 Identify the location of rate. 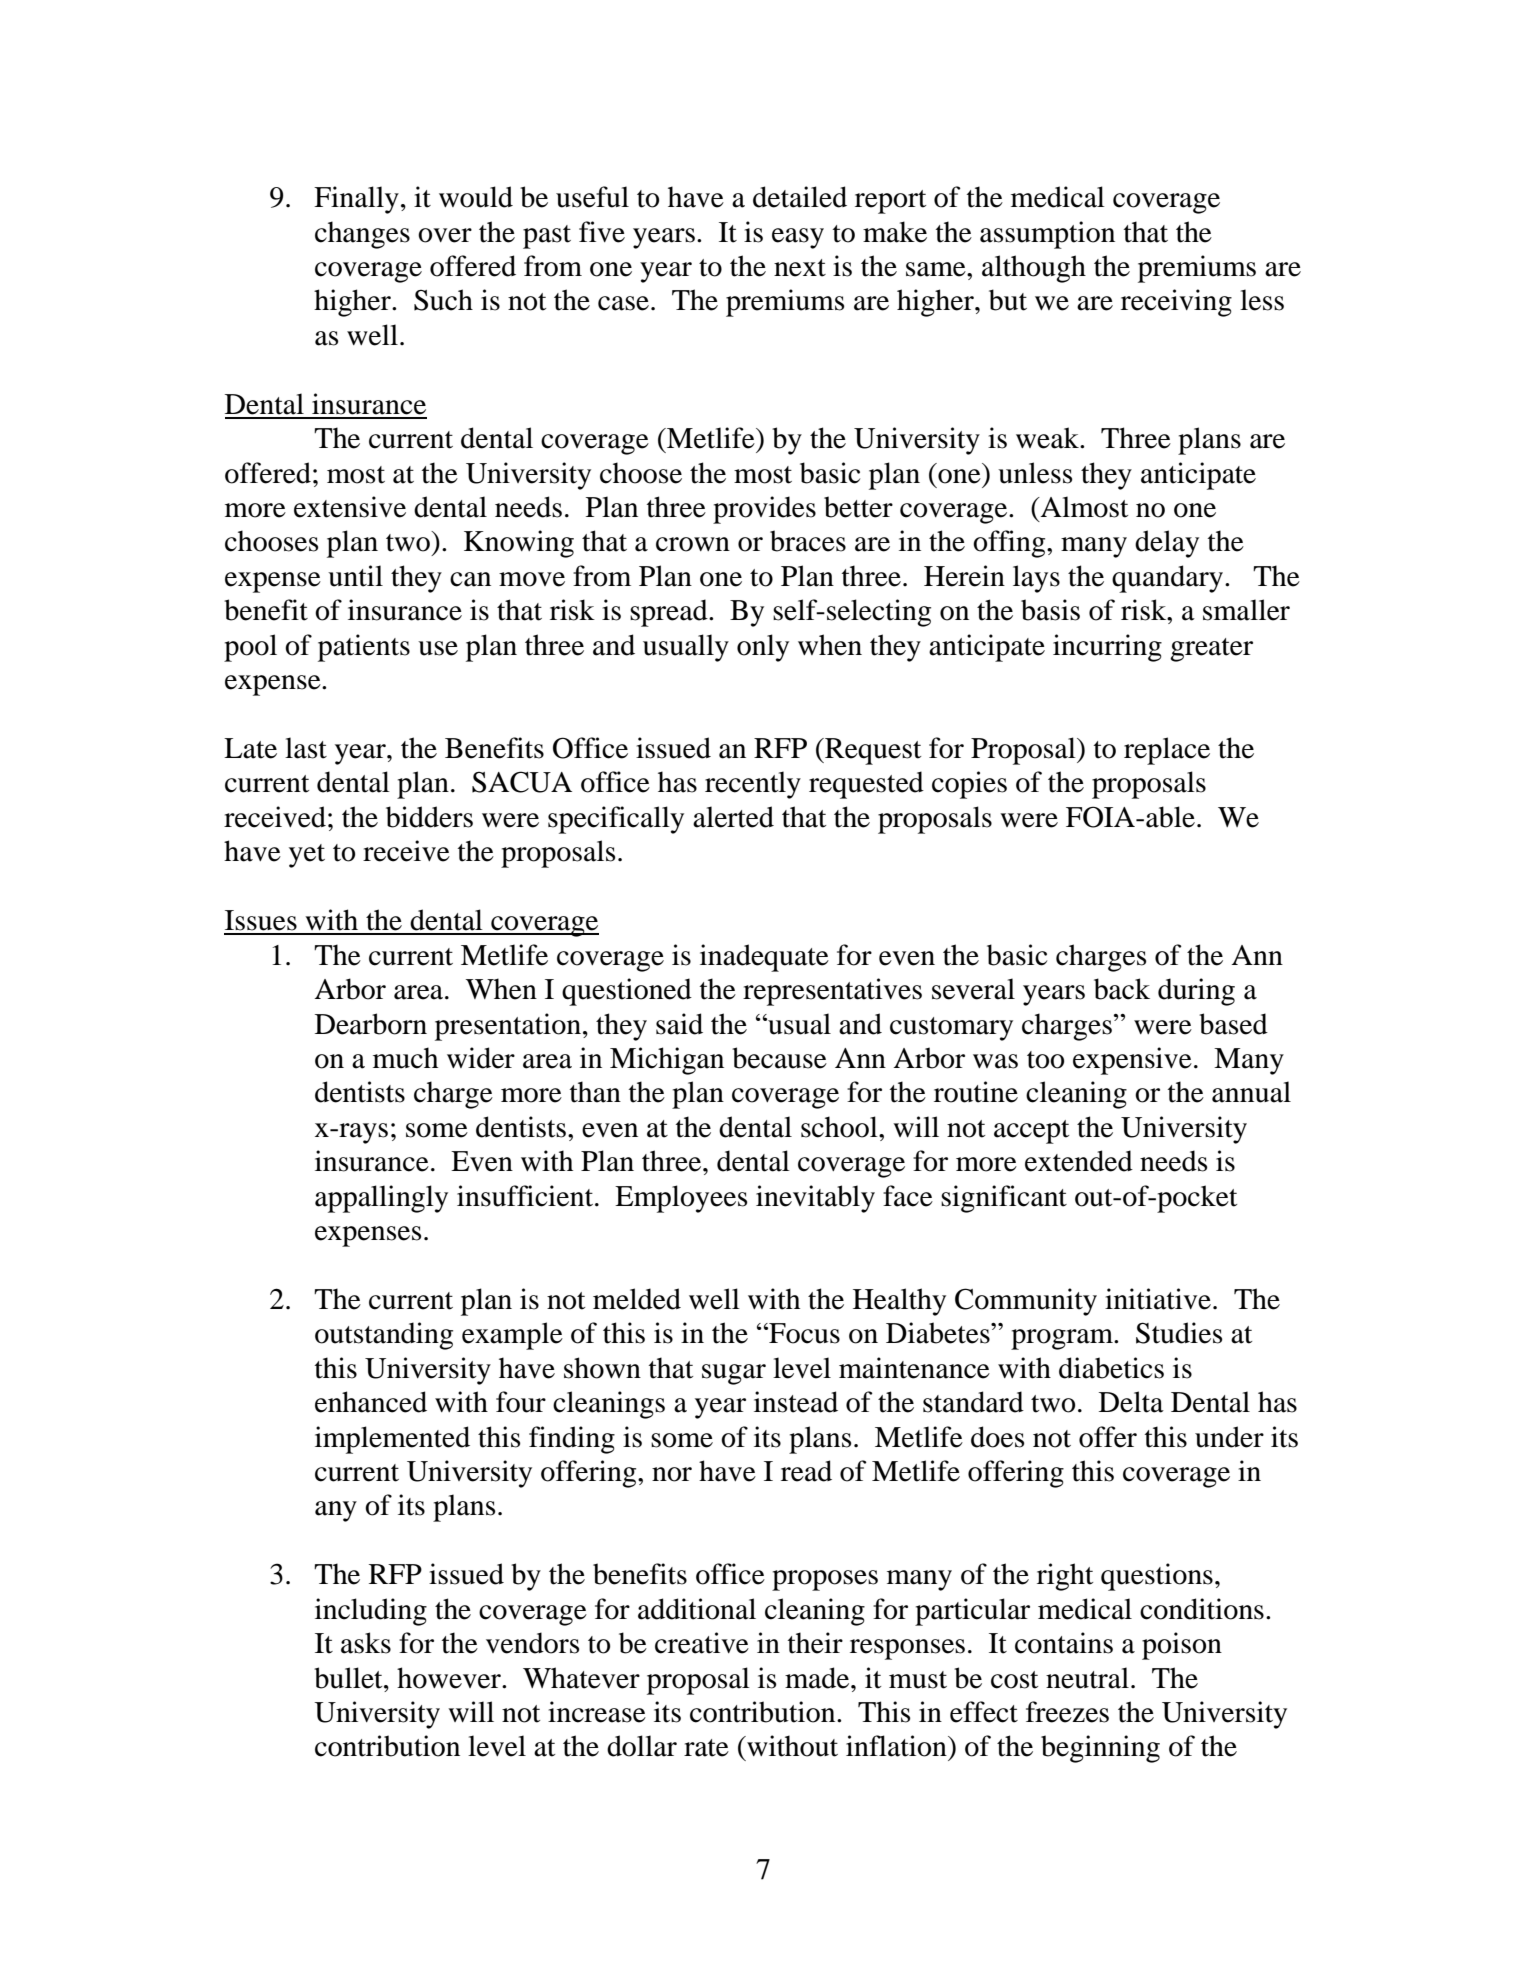
(706, 1748).
